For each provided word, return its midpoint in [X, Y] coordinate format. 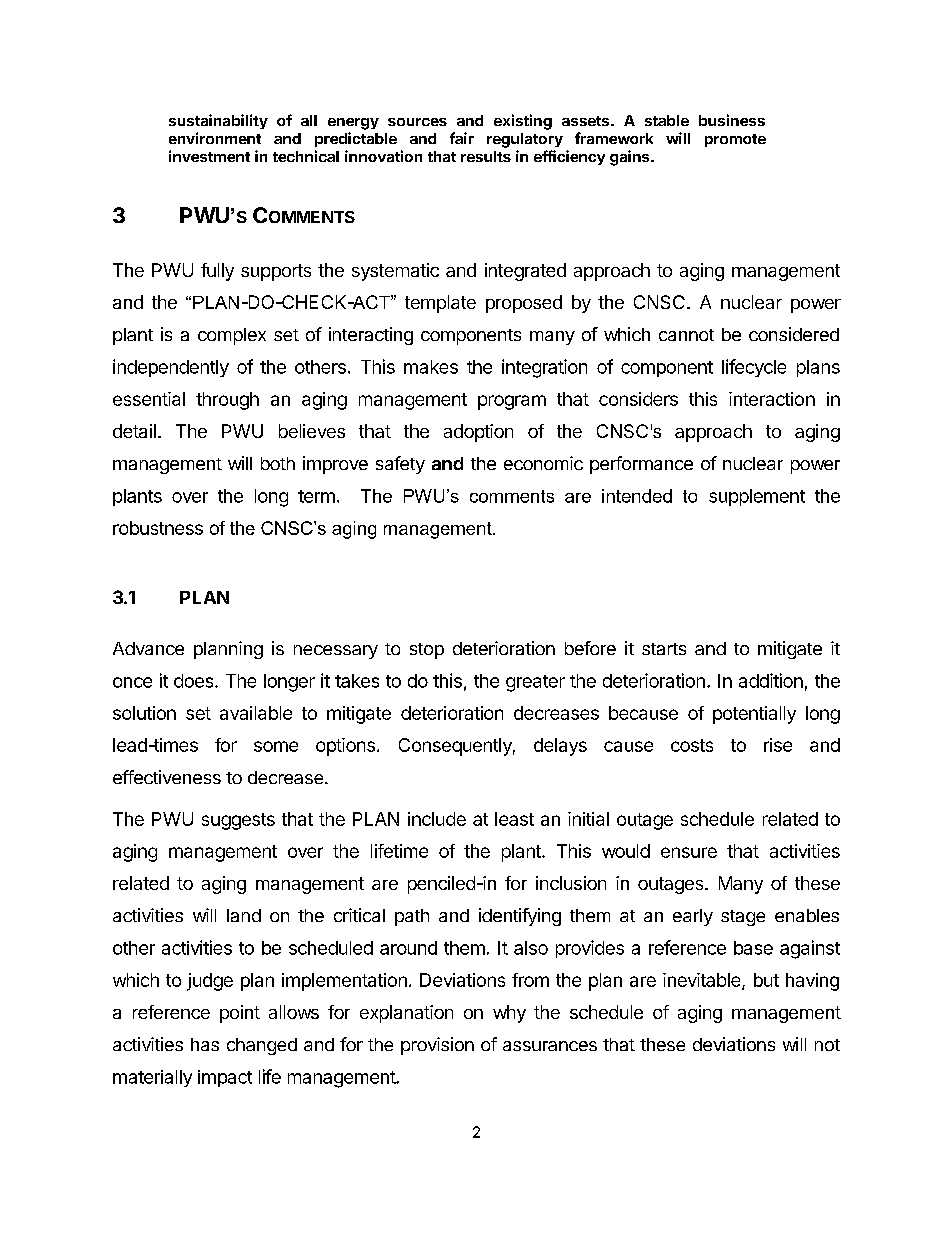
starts [664, 649]
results [486, 156]
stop [427, 651]
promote [735, 140]
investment [209, 156]
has [205, 1044]
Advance [148, 648]
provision [437, 1046]
